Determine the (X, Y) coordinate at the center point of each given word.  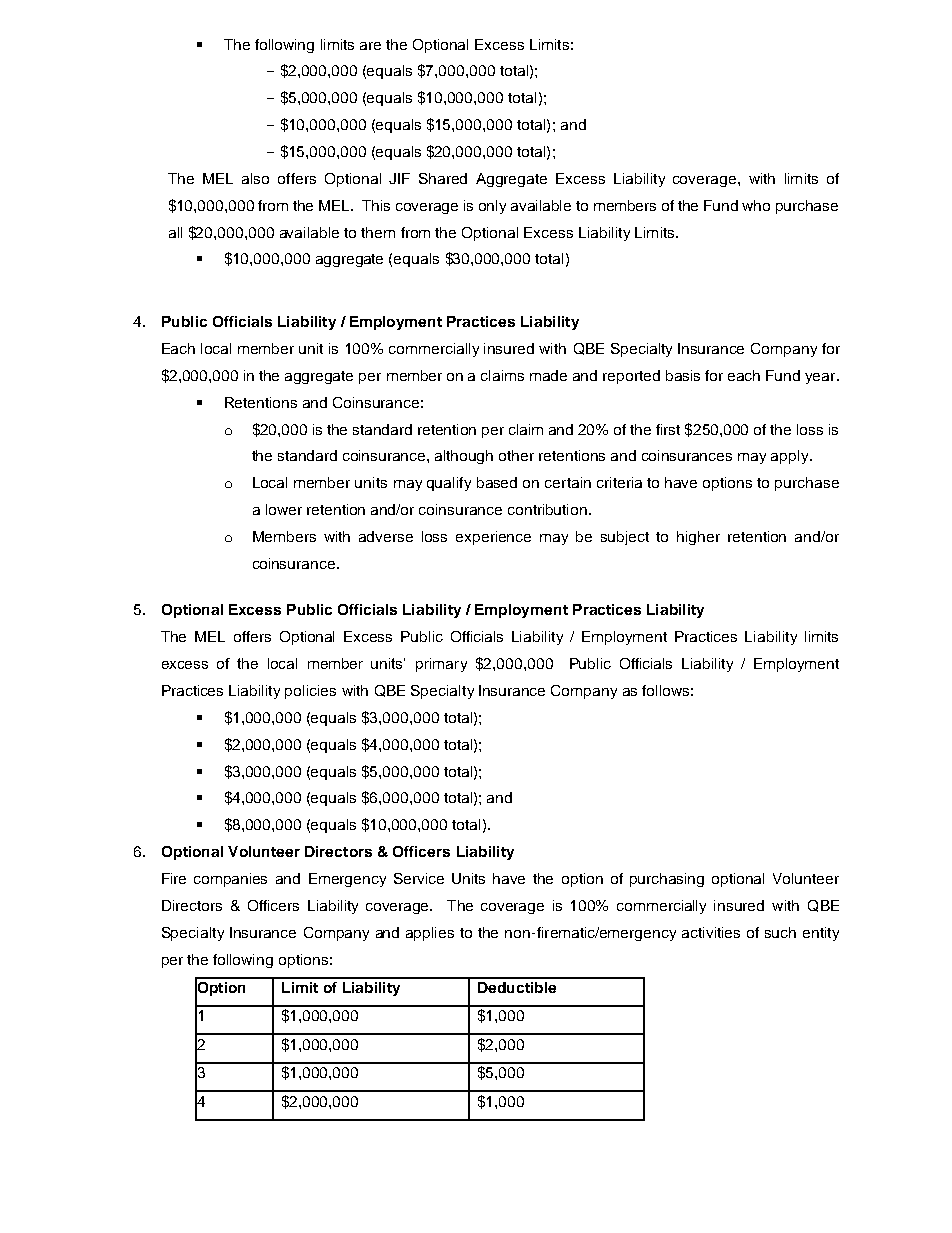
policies (310, 692)
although (464, 457)
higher (698, 538)
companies (230, 880)
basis (683, 375)
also (255, 178)
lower (284, 509)
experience (493, 538)
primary (441, 665)
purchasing (667, 880)
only (492, 207)
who (756, 205)
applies (430, 934)
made (548, 375)
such (780, 932)
